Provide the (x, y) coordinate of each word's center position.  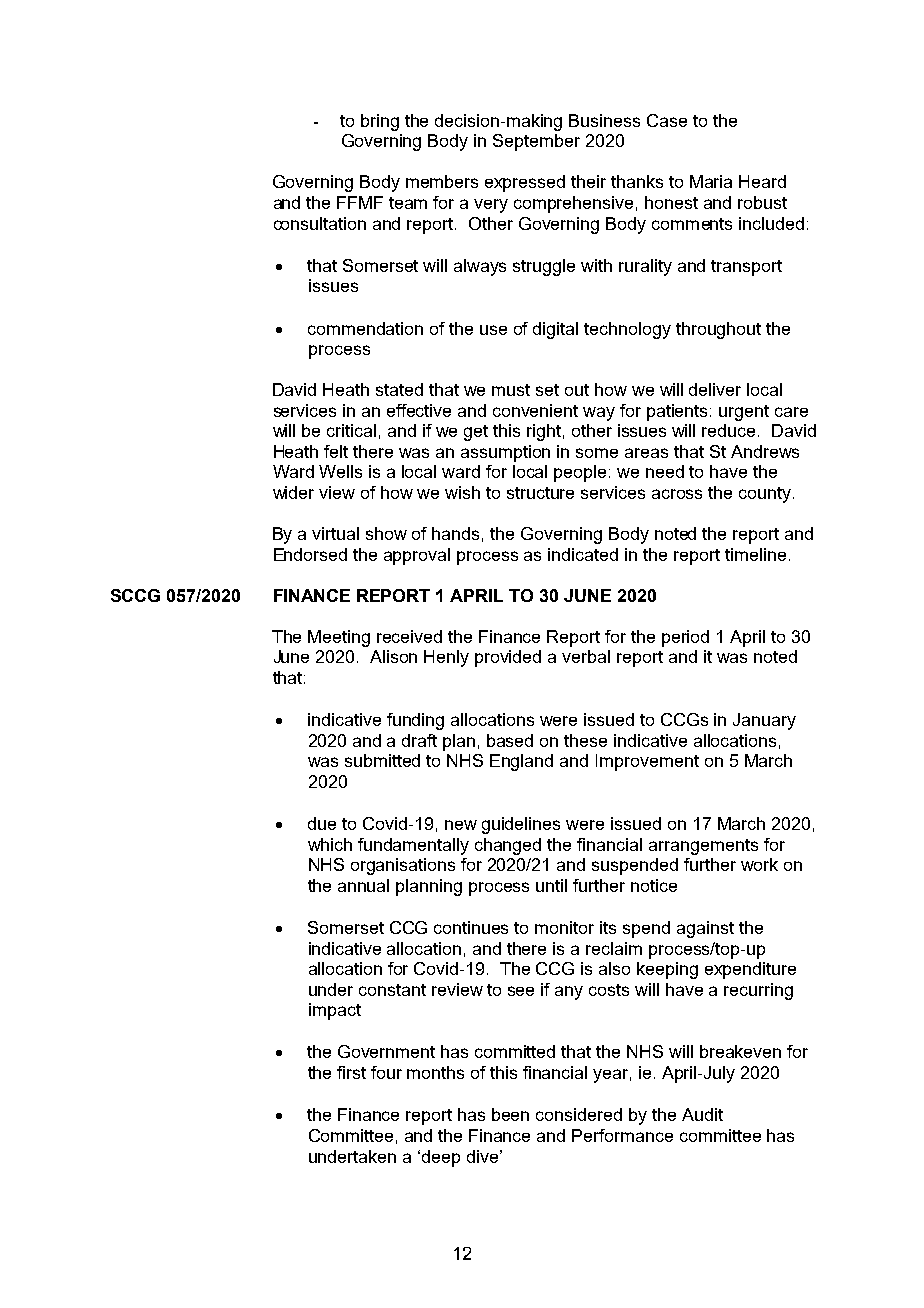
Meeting (339, 638)
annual (363, 885)
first (351, 1072)
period (685, 638)
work (759, 864)
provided (508, 658)
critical (351, 430)
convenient (535, 410)
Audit (702, 1114)
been (510, 1114)
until (551, 885)
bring (380, 122)
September (536, 142)
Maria (711, 181)
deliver (715, 389)
